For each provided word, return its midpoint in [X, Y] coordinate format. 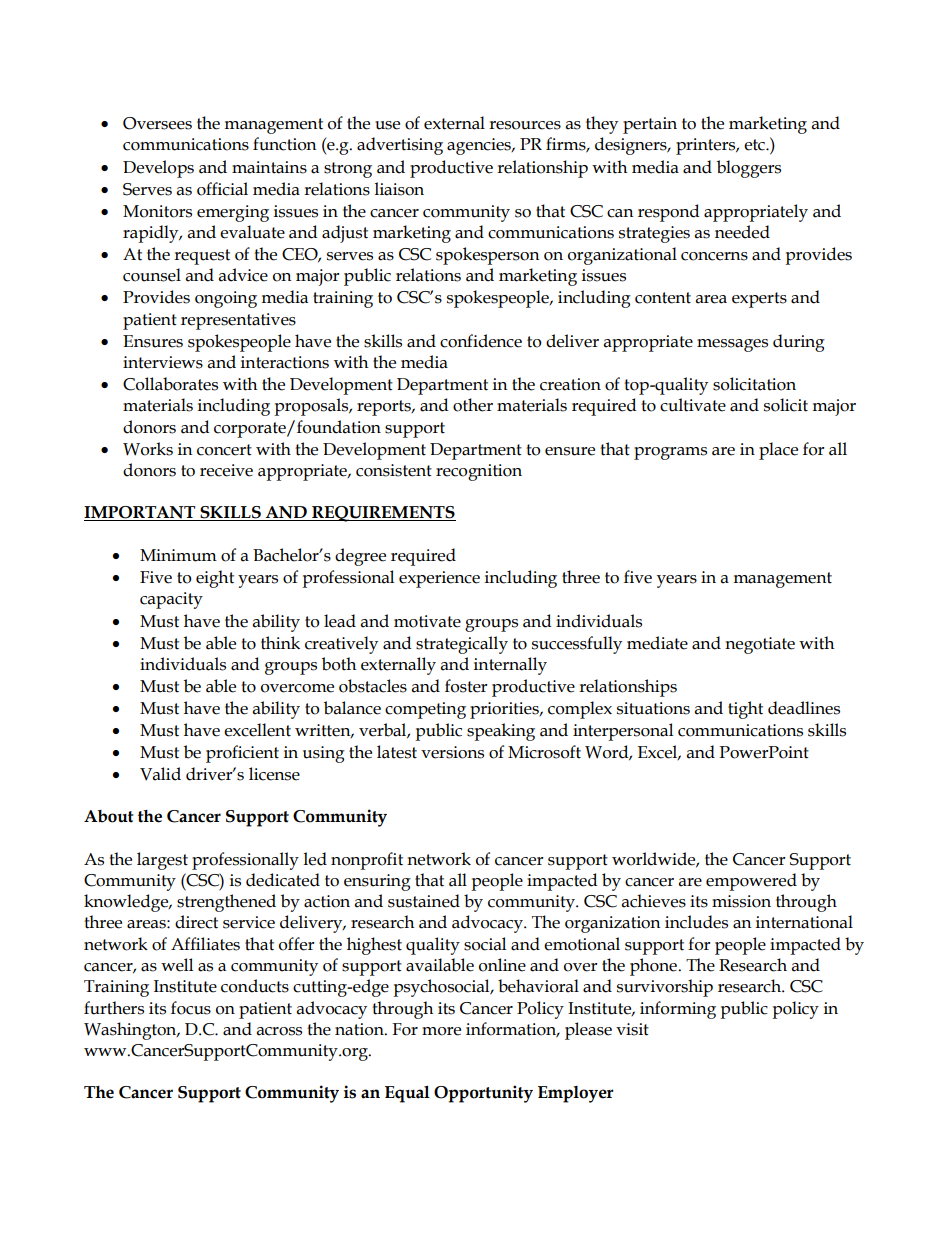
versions [452, 752]
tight [745, 710]
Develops [158, 169]
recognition [479, 472]
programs [670, 453]
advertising [400, 146]
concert [224, 450]
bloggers [749, 169]
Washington [131, 1031]
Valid [160, 774]
